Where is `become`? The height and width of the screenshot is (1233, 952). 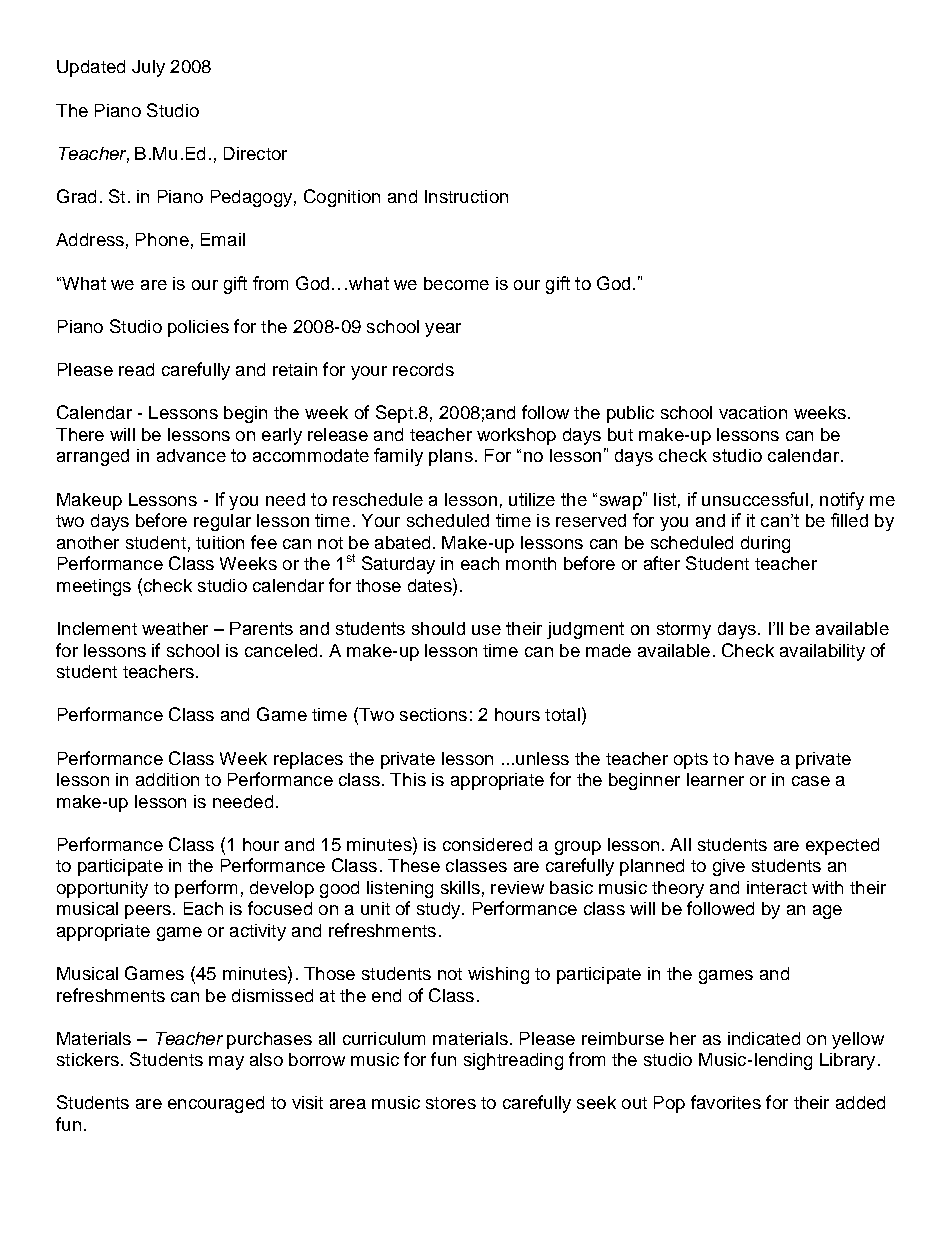 become is located at coordinates (456, 283).
